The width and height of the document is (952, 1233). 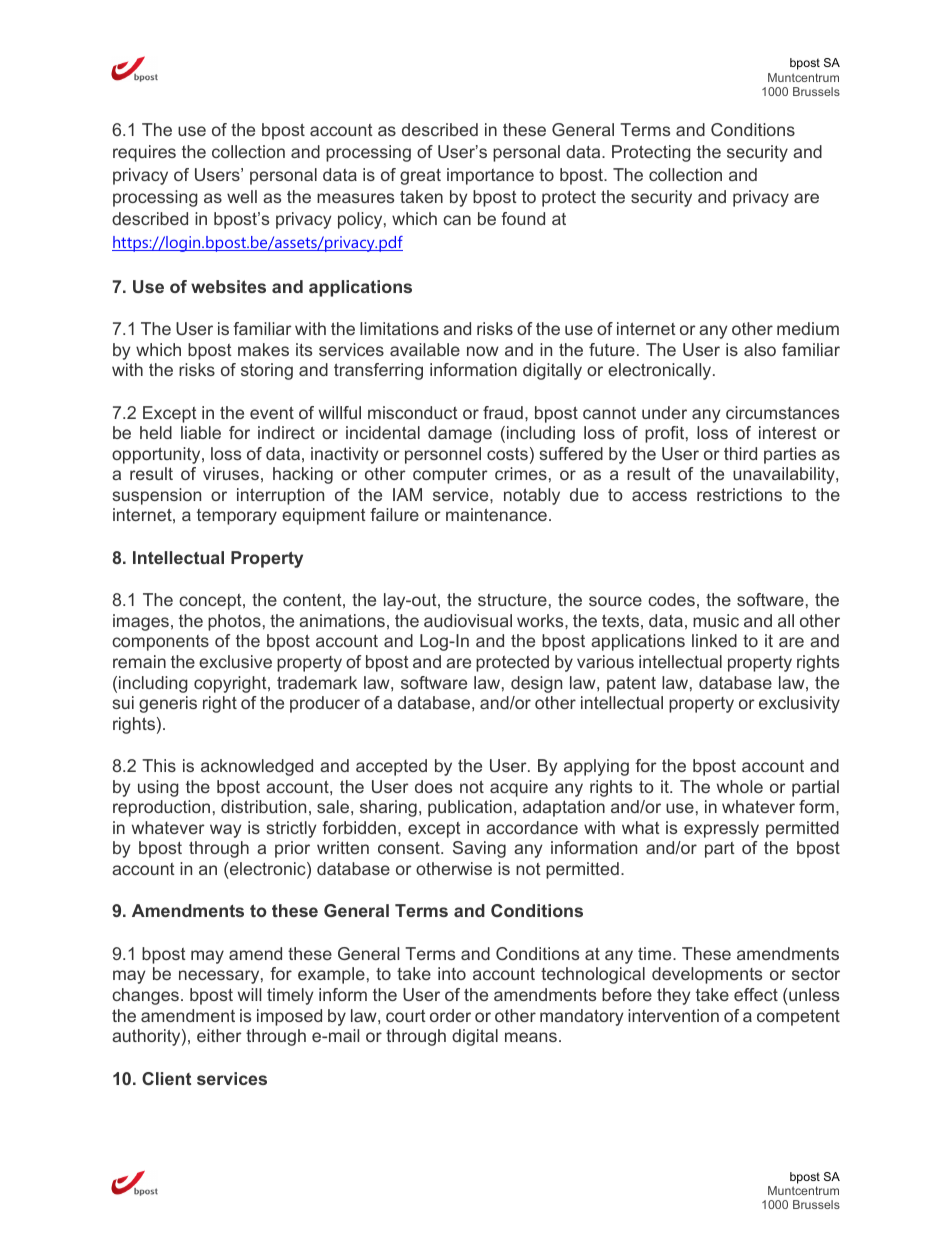 What do you see at coordinates (231, 473) in the document?
I see `viruses` at bounding box center [231, 473].
